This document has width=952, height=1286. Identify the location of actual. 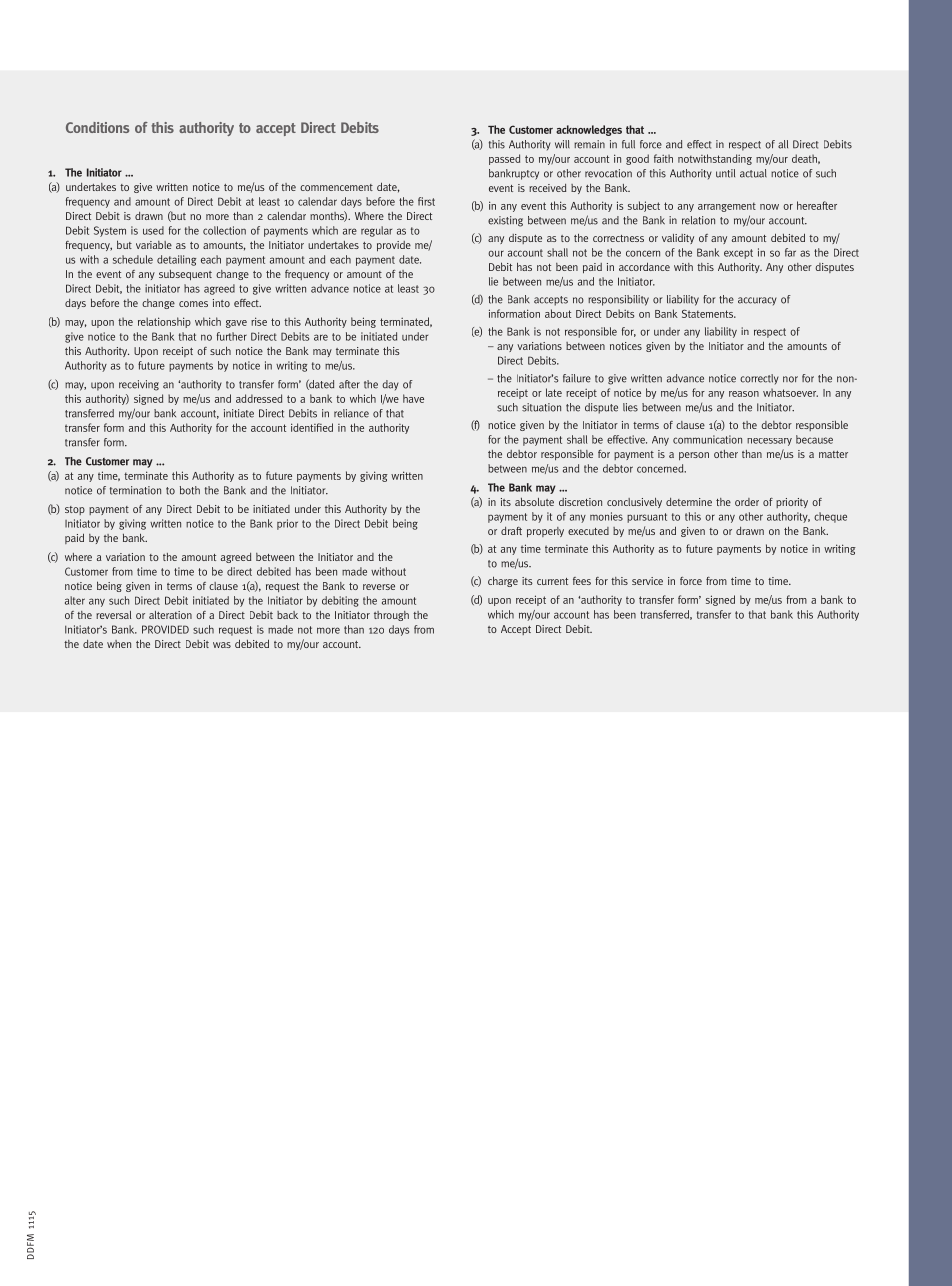
(753, 173).
